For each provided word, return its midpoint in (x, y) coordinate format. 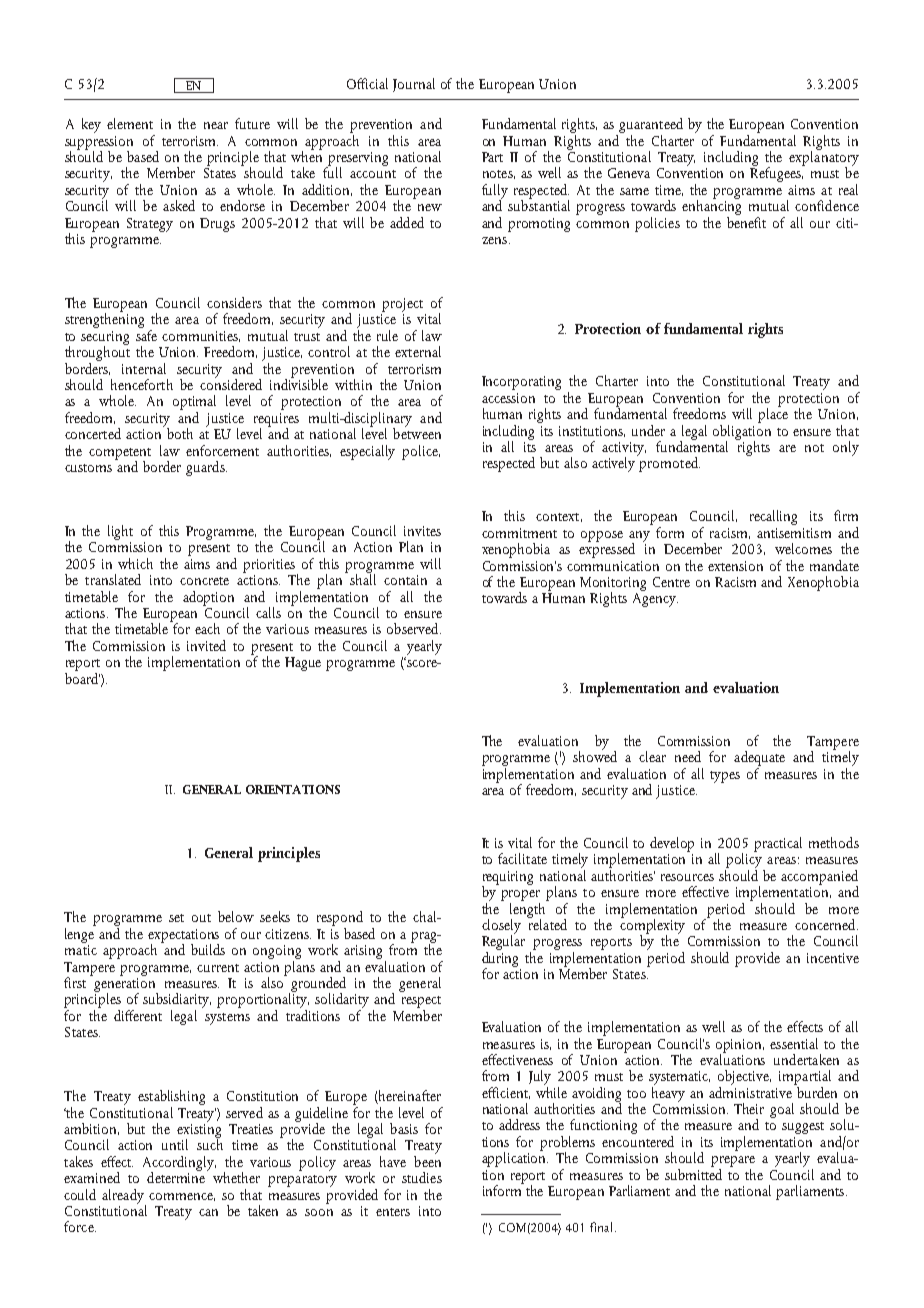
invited (206, 645)
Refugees (777, 173)
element (130, 123)
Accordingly (179, 1164)
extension (735, 566)
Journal (414, 85)
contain (405, 580)
